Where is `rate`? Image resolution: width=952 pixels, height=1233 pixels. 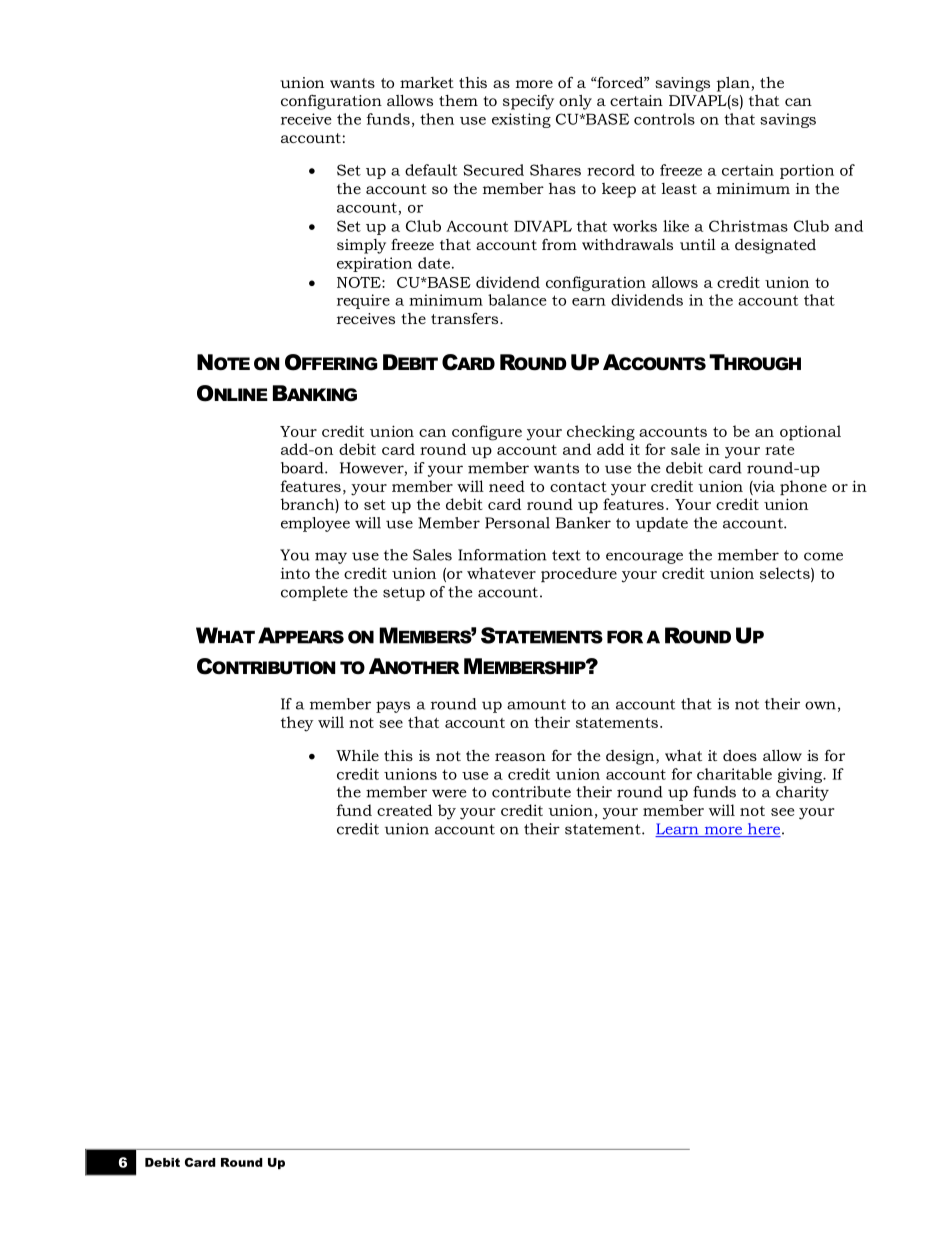 rate is located at coordinates (779, 450).
